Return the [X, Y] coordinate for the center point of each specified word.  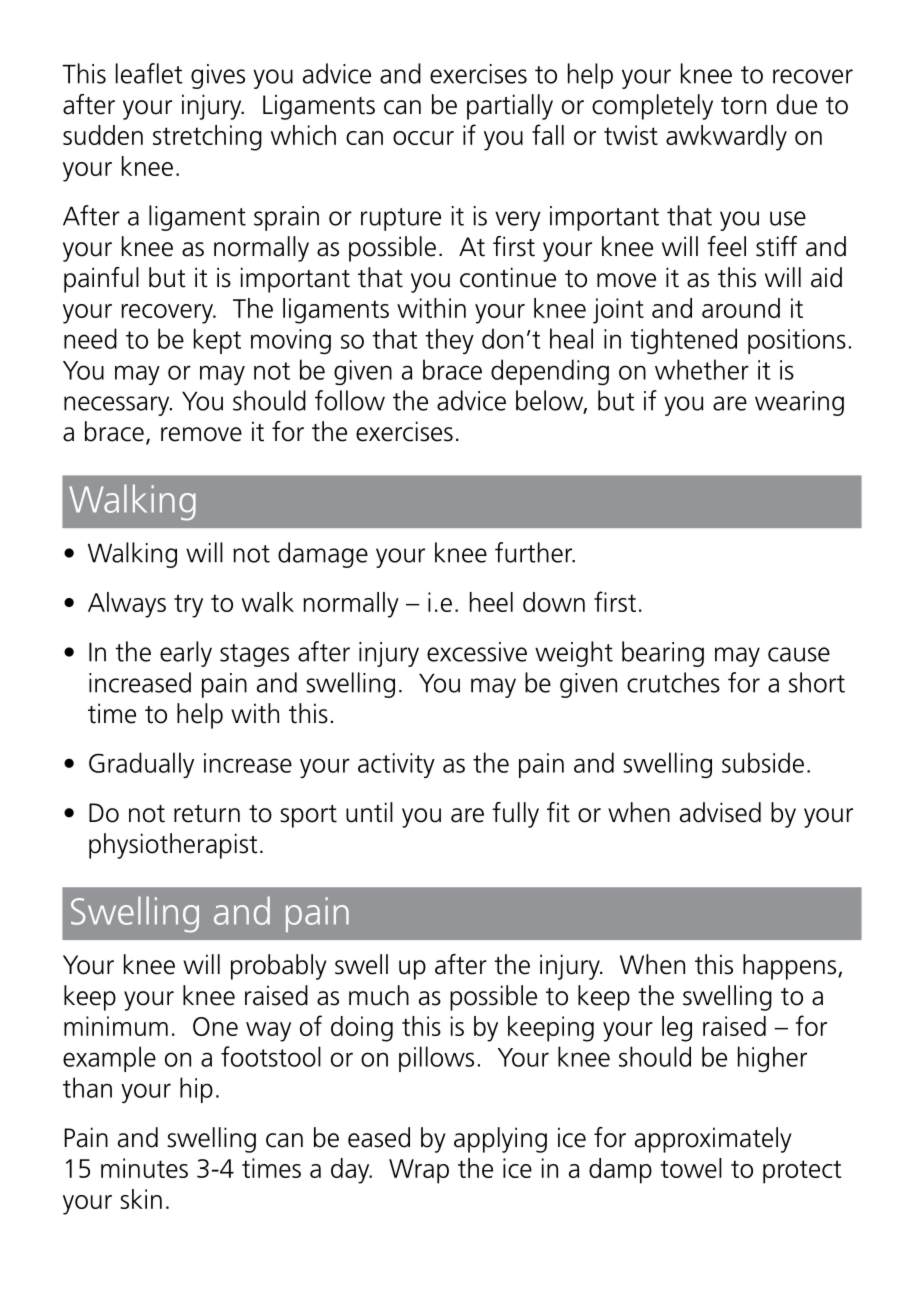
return [207, 814]
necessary [118, 406]
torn [743, 106]
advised [720, 812]
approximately [713, 1140]
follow [350, 400]
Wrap [419, 1171]
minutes [144, 1168]
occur [423, 138]
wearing [799, 403]
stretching [207, 138]
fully [515, 815]
